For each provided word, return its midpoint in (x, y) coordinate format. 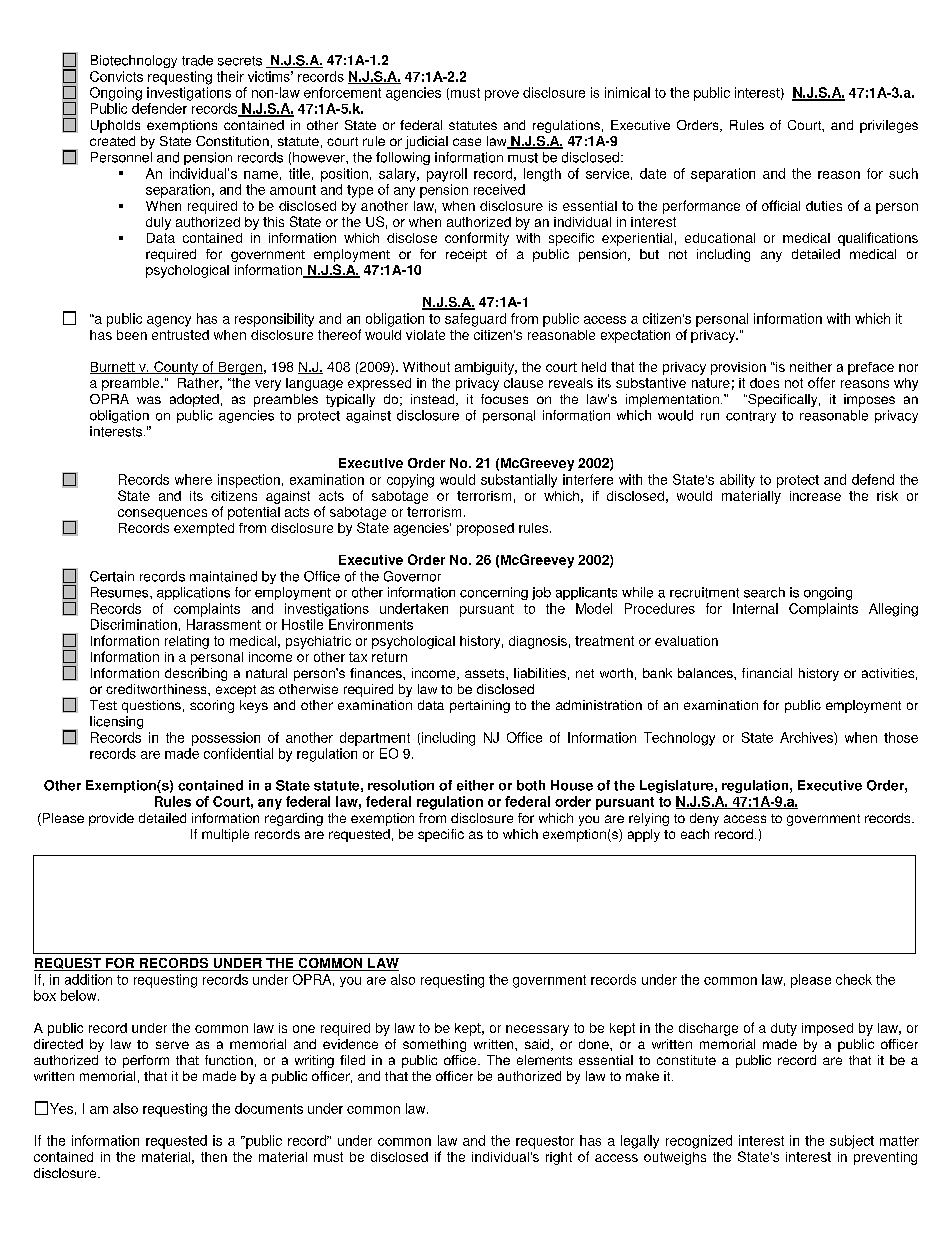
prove (502, 95)
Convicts (116, 76)
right (559, 1158)
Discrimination (134, 624)
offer (821, 382)
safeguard (475, 320)
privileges (889, 126)
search (764, 592)
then (214, 1157)
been (132, 335)
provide (111, 819)
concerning (494, 593)
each (695, 834)
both (531, 785)
